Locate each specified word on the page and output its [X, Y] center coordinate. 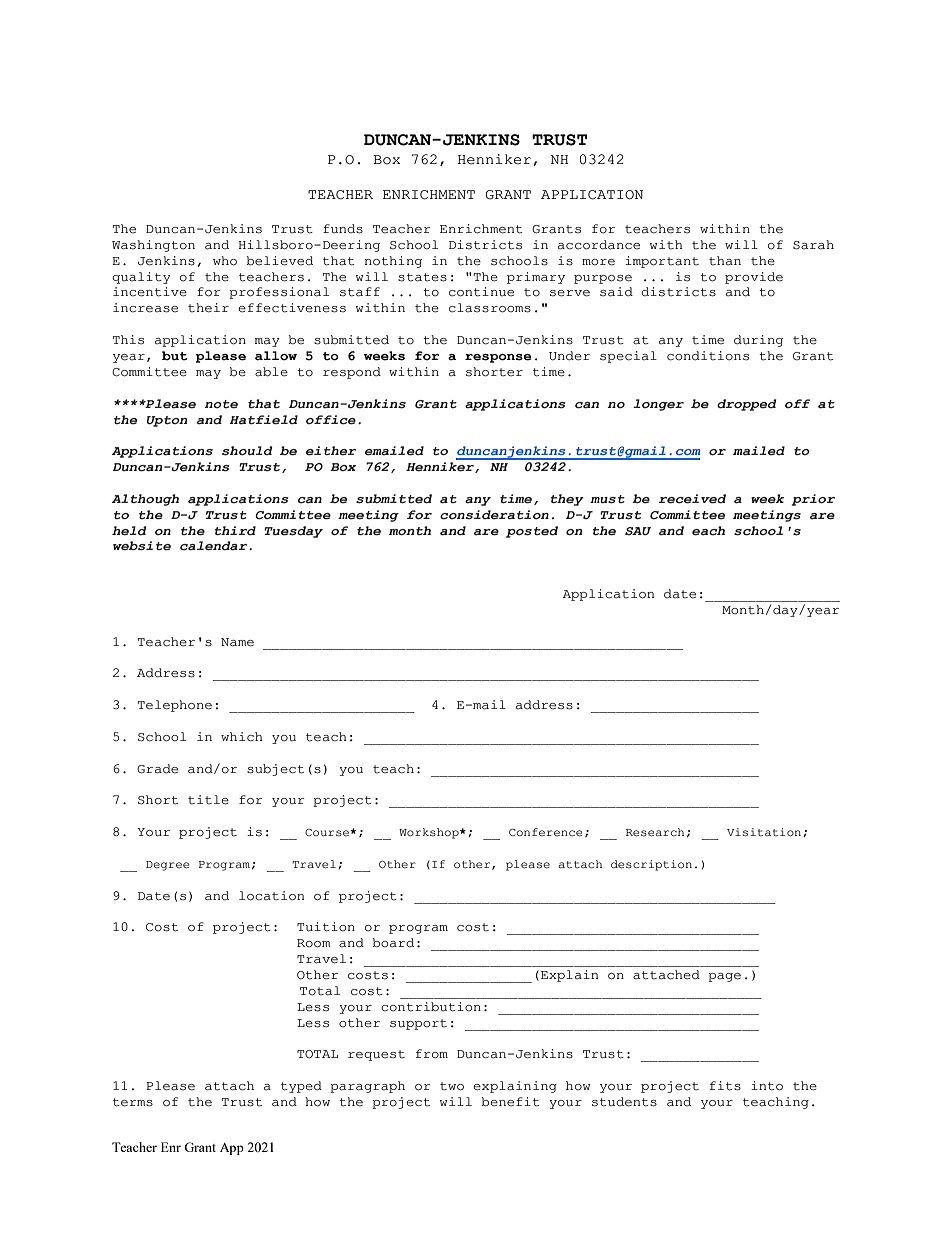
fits [725, 1086]
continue [481, 292]
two [452, 1086]
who [225, 261]
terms [133, 1102]
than [725, 261]
